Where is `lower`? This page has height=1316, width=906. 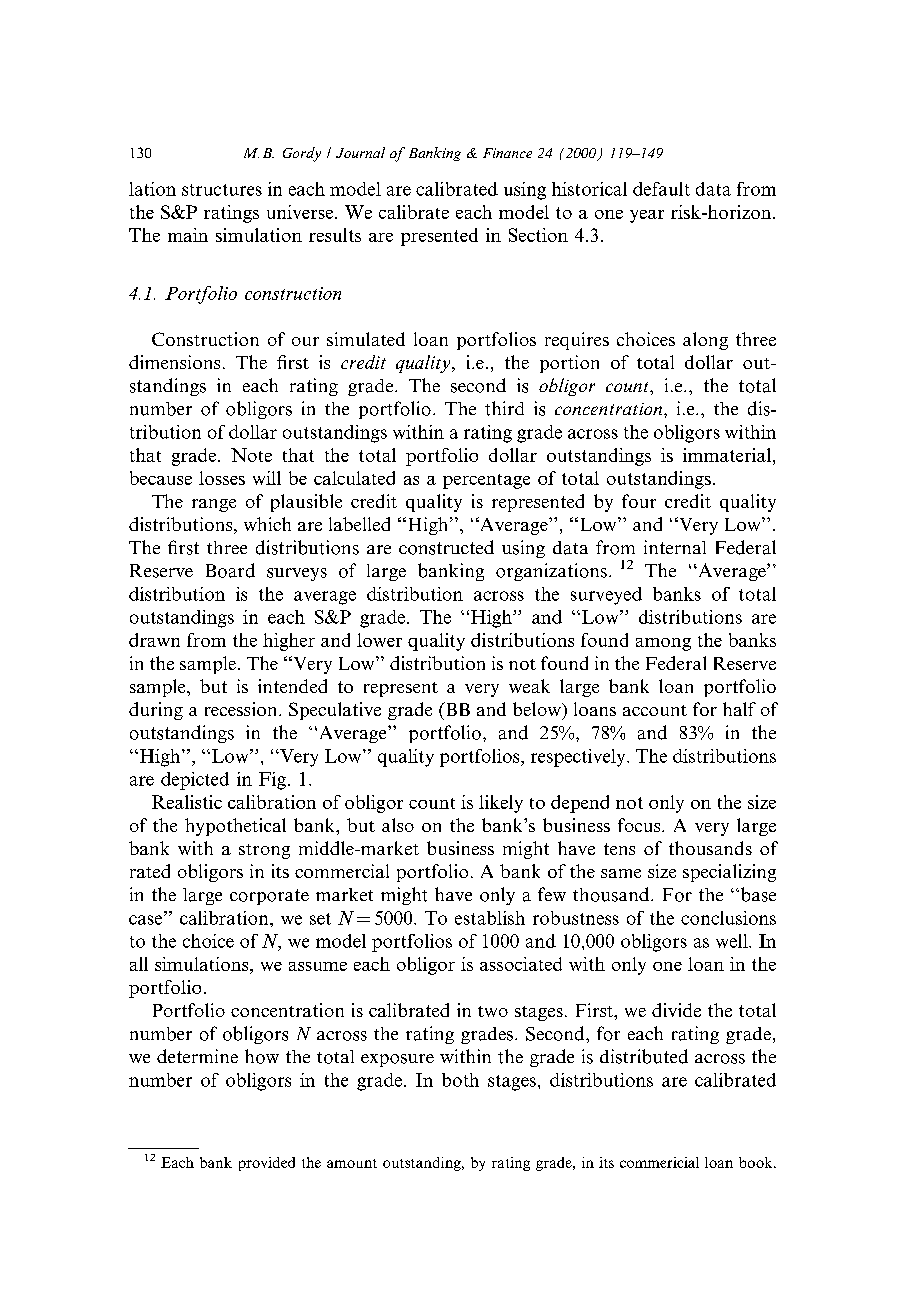 lower is located at coordinates (379, 640).
